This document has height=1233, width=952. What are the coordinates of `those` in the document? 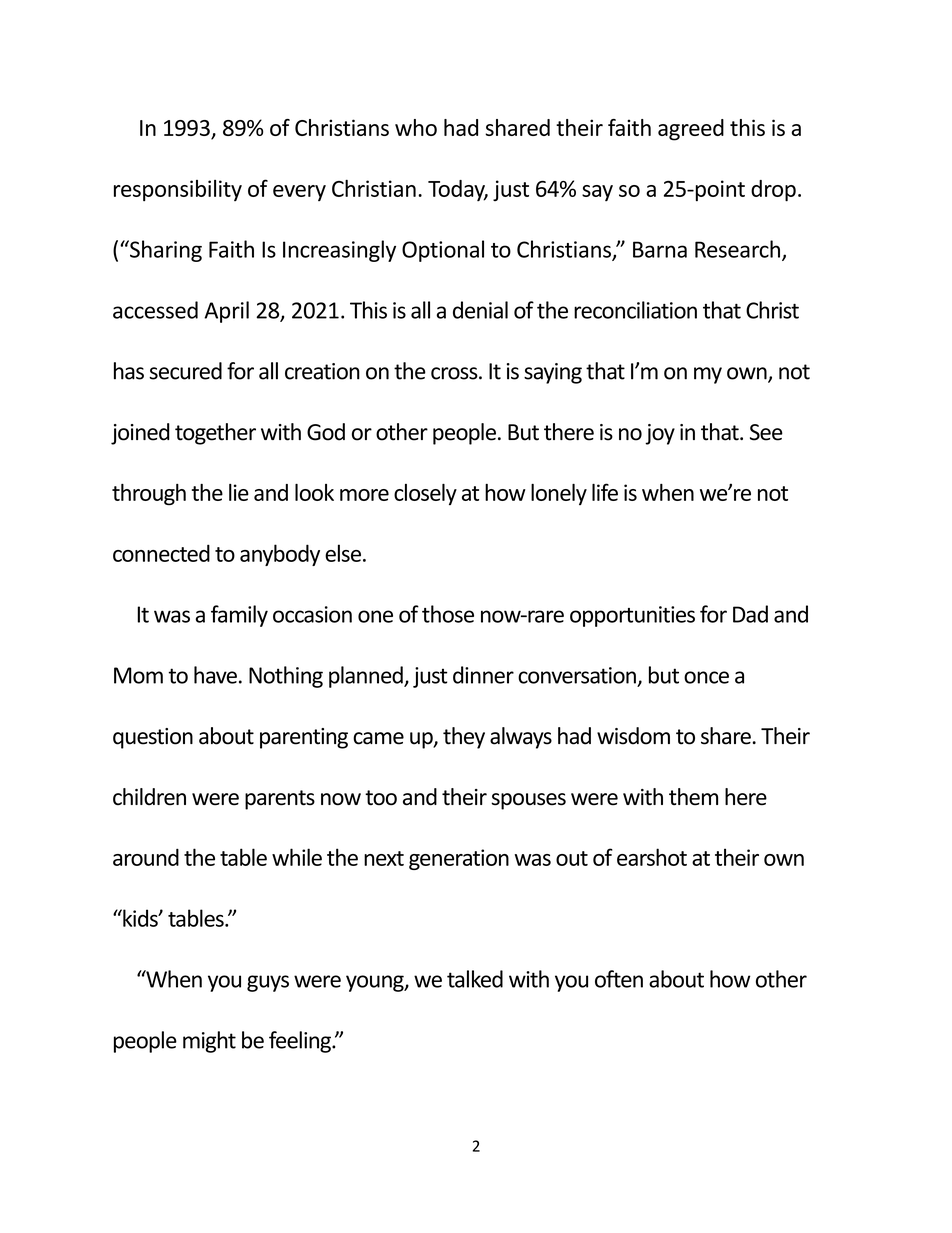 It's located at (448, 614).
